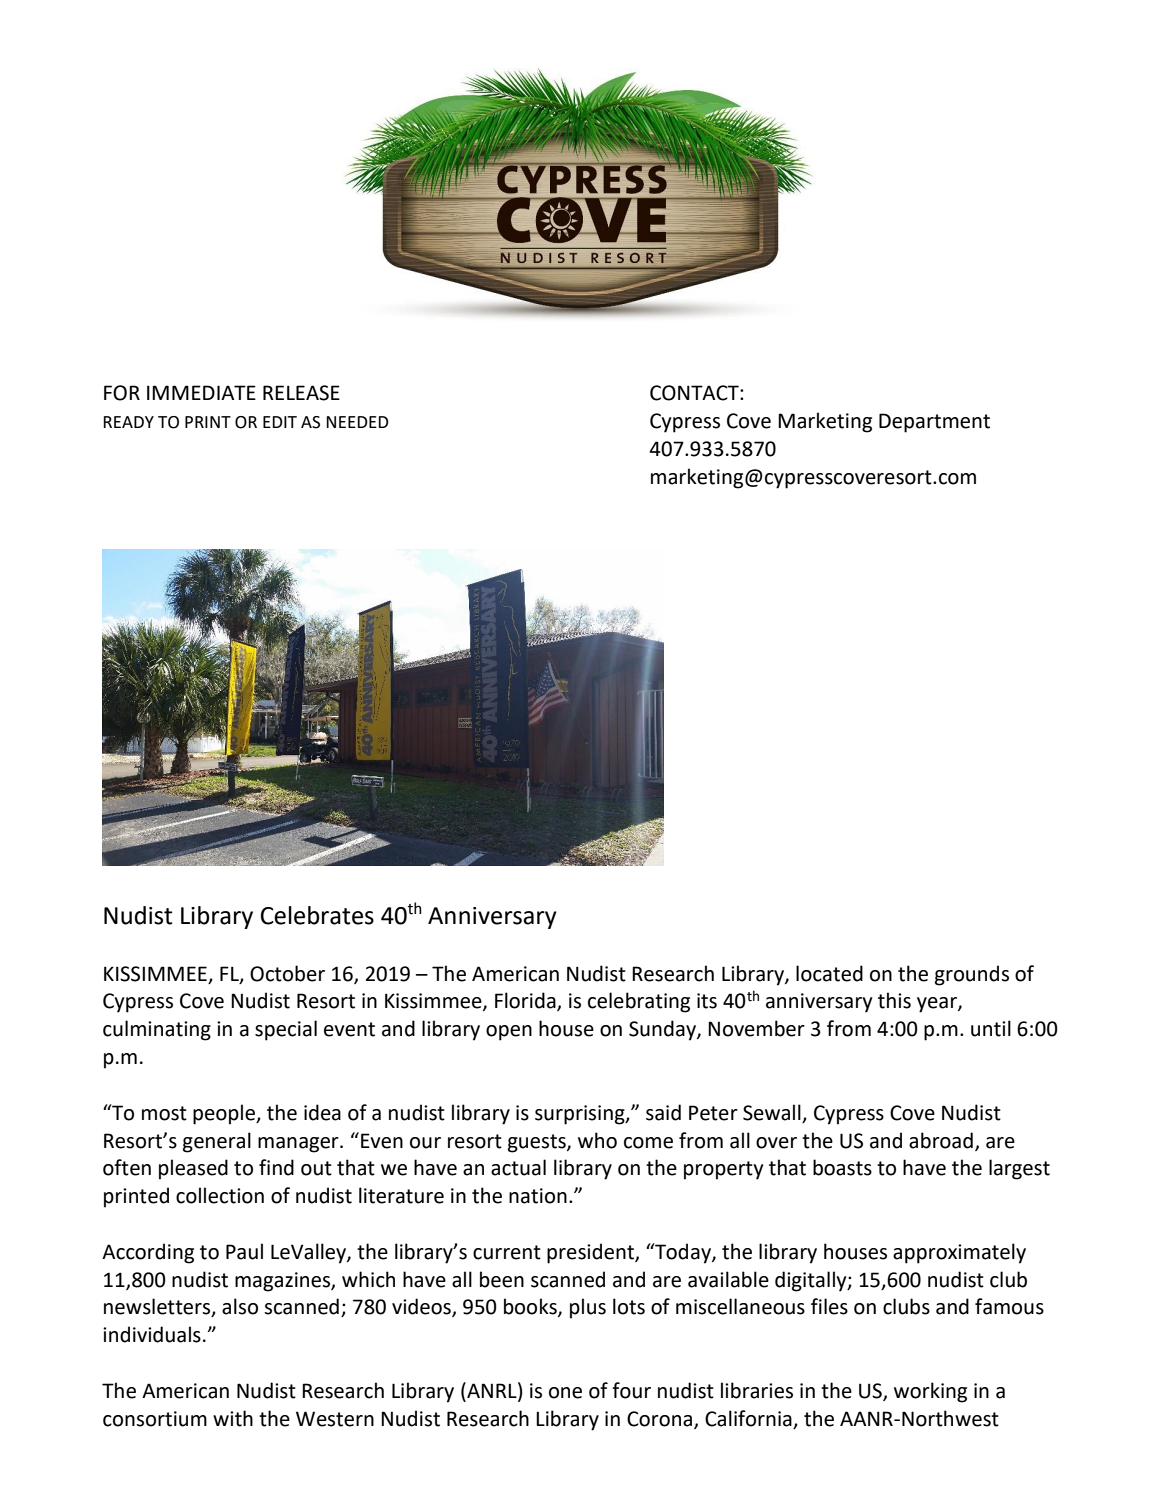  What do you see at coordinates (695, 393) in the screenshot?
I see `CONTACT` at bounding box center [695, 393].
